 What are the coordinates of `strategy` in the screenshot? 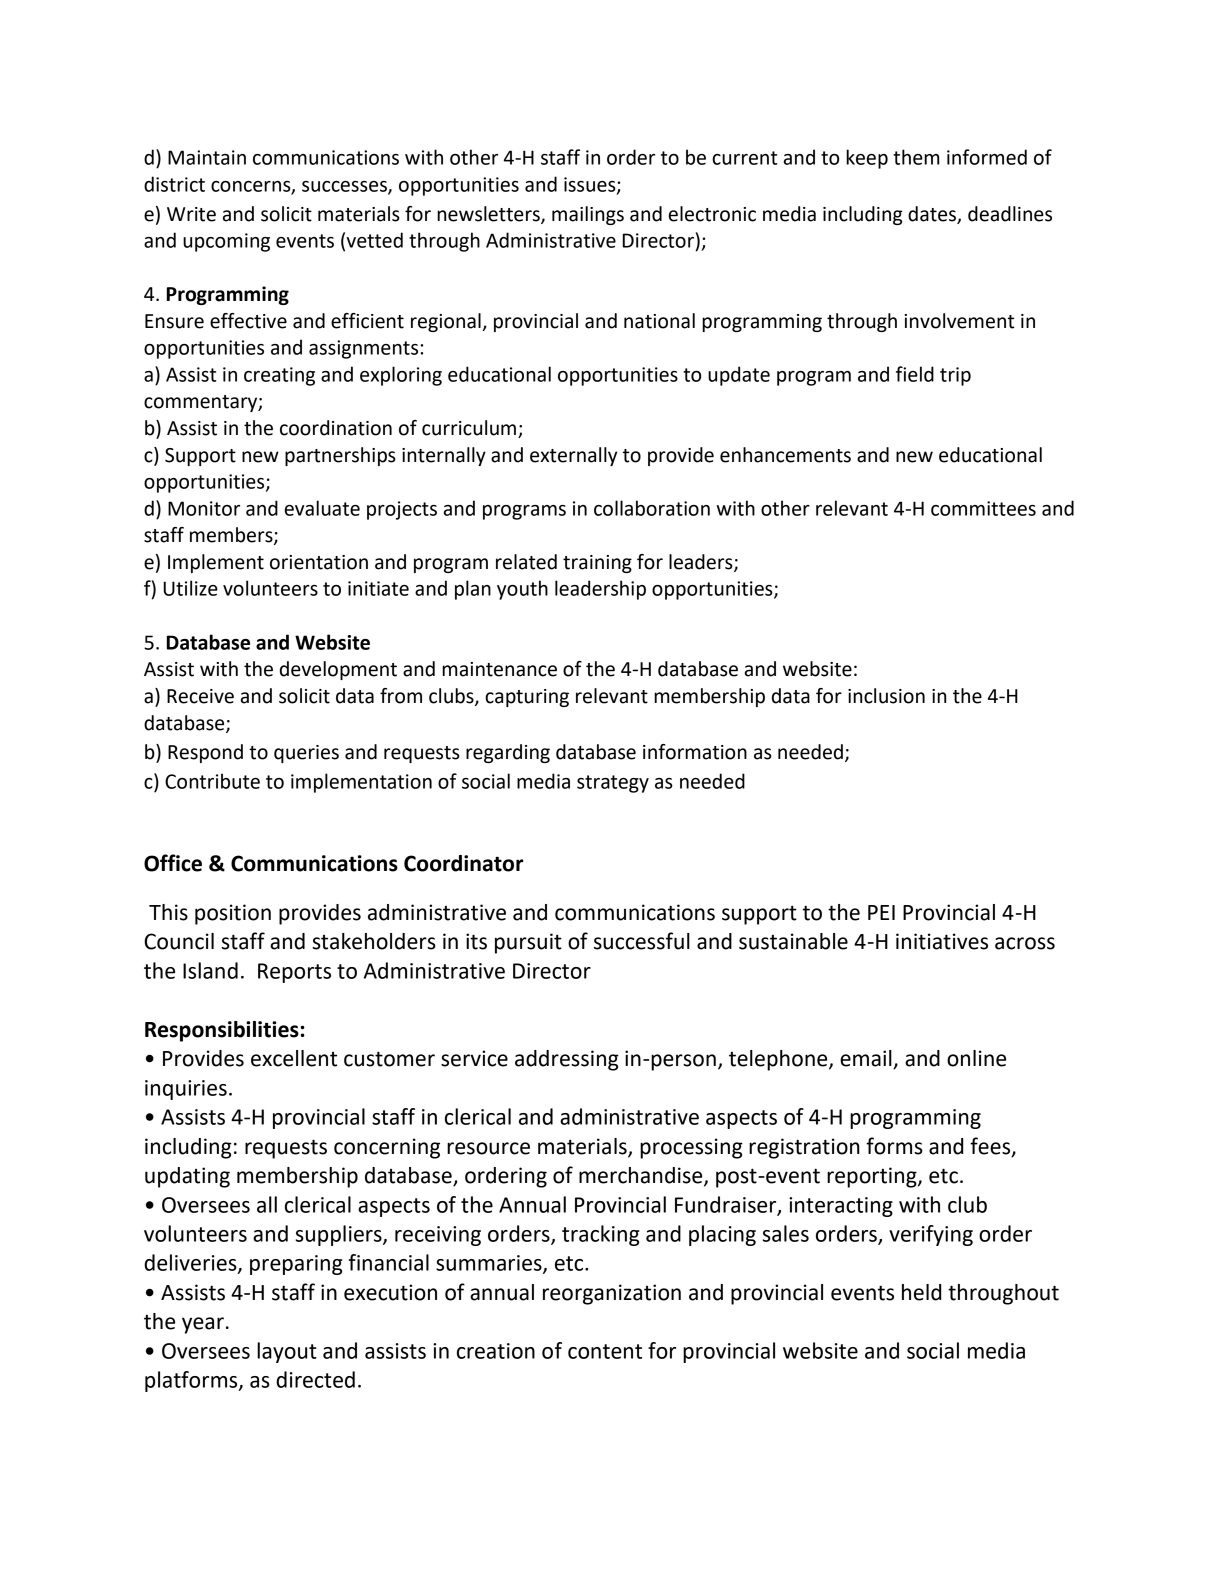 It's located at (613, 784).
